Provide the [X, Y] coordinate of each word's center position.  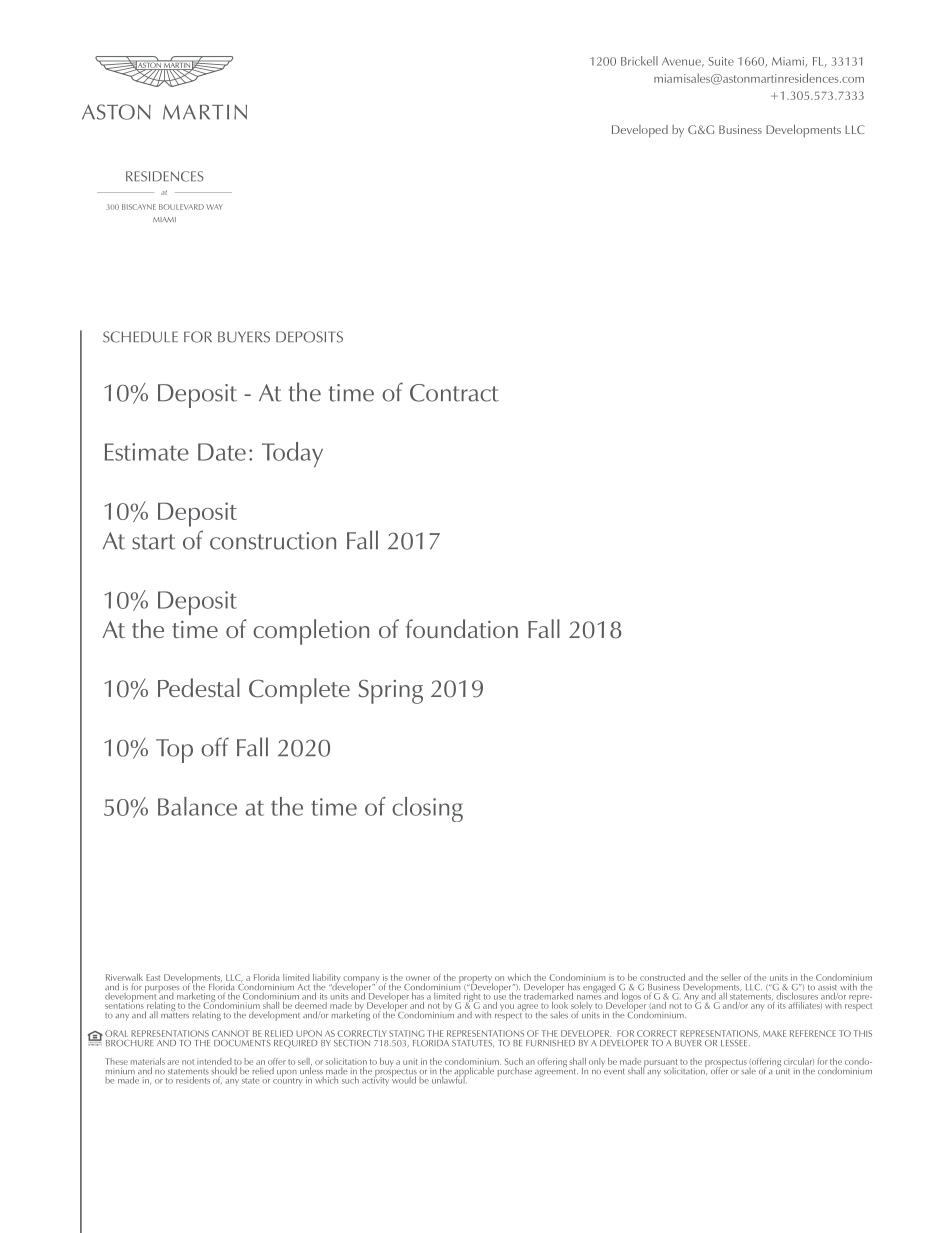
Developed [640, 131]
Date [222, 452]
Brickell [639, 61]
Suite [721, 61]
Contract [454, 393]
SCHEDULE [140, 337]
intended [214, 1061]
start [154, 542]
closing [427, 809]
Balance [197, 806]
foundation [462, 628]
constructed [662, 977]
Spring [390, 692]
